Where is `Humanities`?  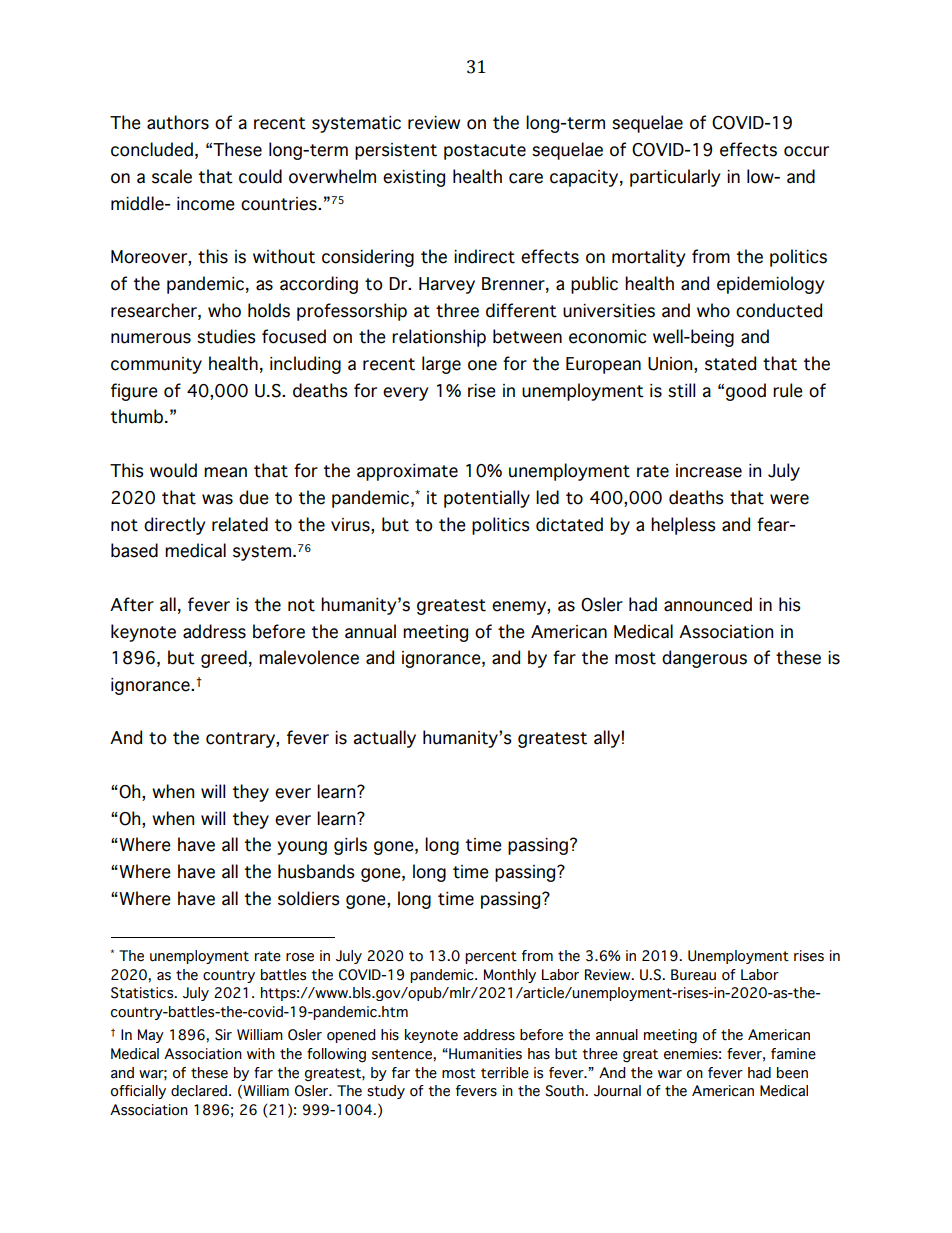 Humanities is located at coordinates (484, 1054).
